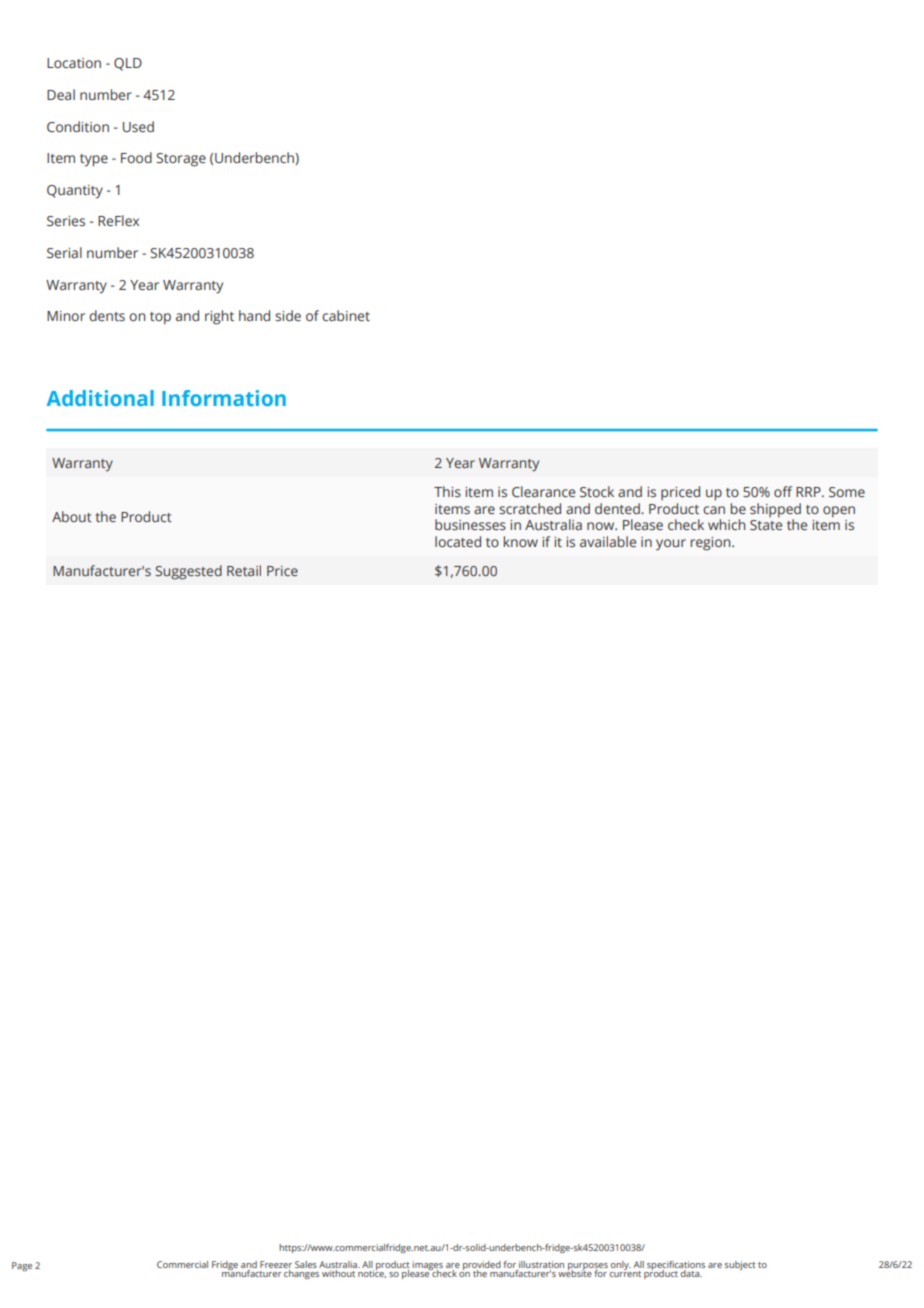 The height and width of the document is (1308, 924). Describe the element at coordinates (138, 126) in the document. I see `Used` at that location.
